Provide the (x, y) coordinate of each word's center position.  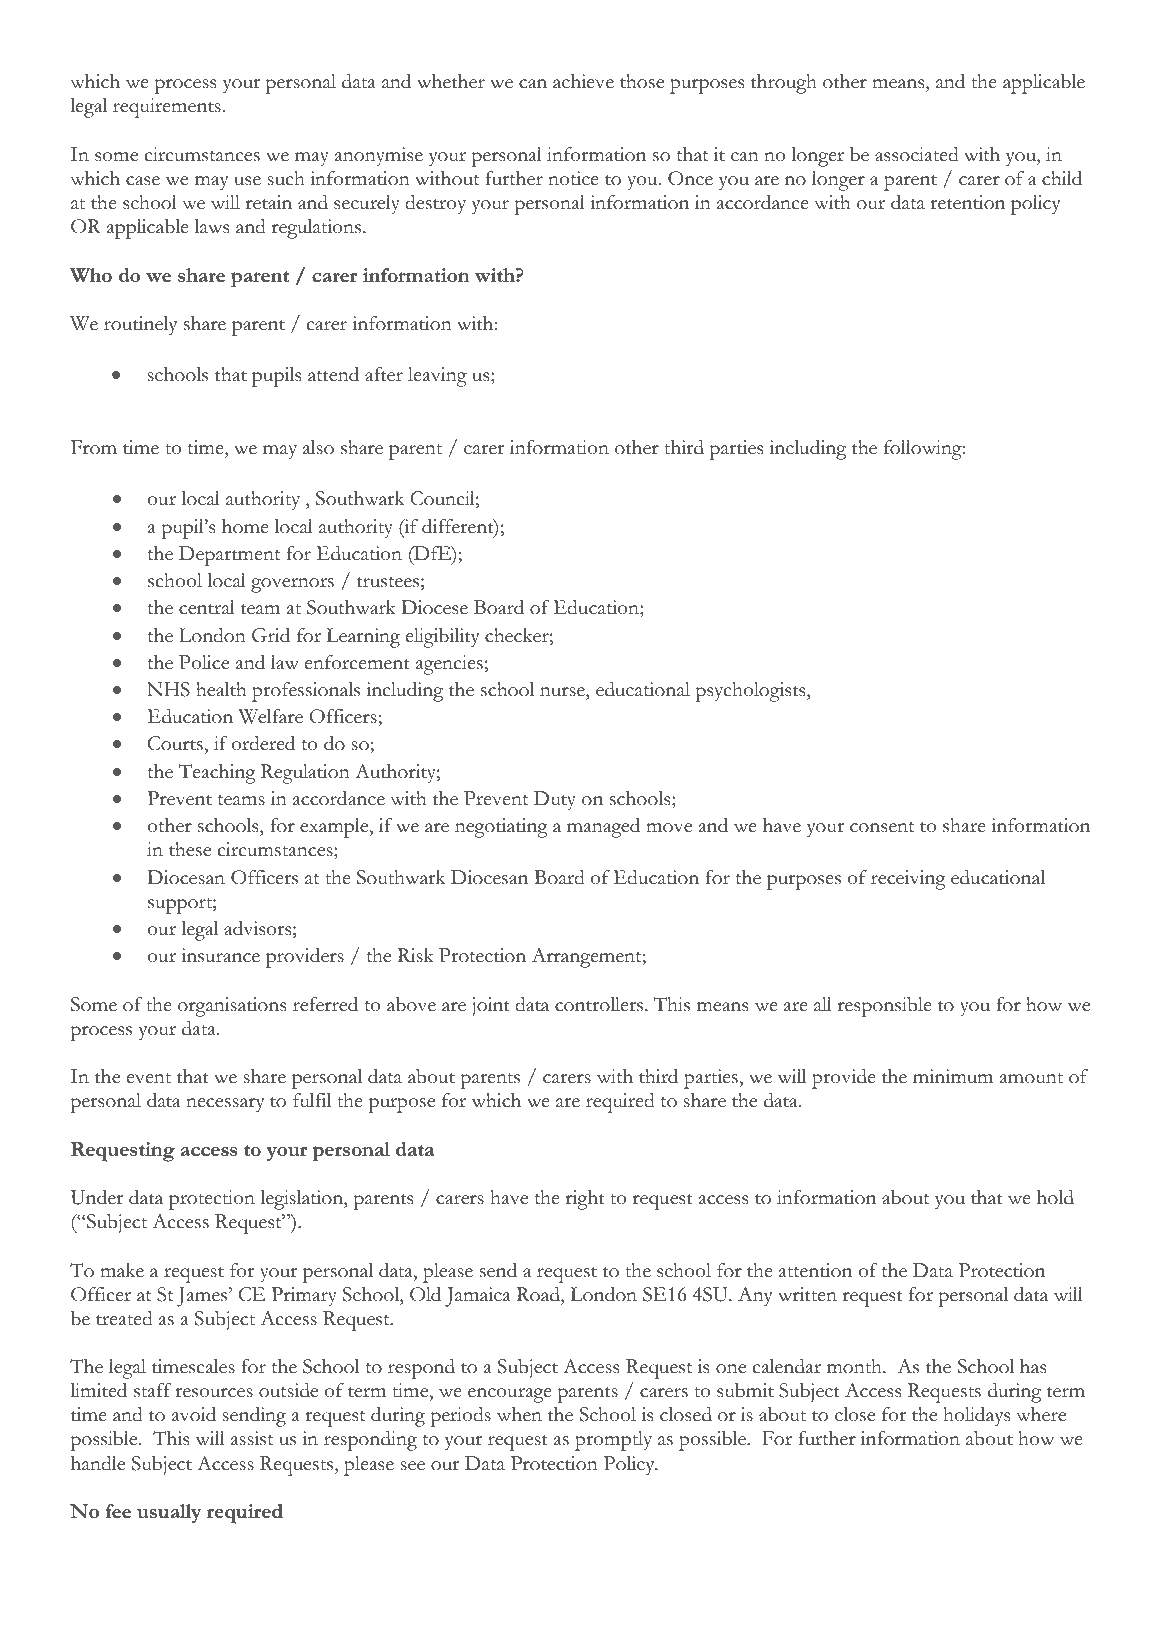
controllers (599, 1004)
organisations (232, 1007)
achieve (583, 81)
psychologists (751, 692)
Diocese (434, 607)
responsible (885, 1007)
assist (252, 1438)
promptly (613, 1441)
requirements (167, 108)
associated (917, 154)
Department (229, 556)
